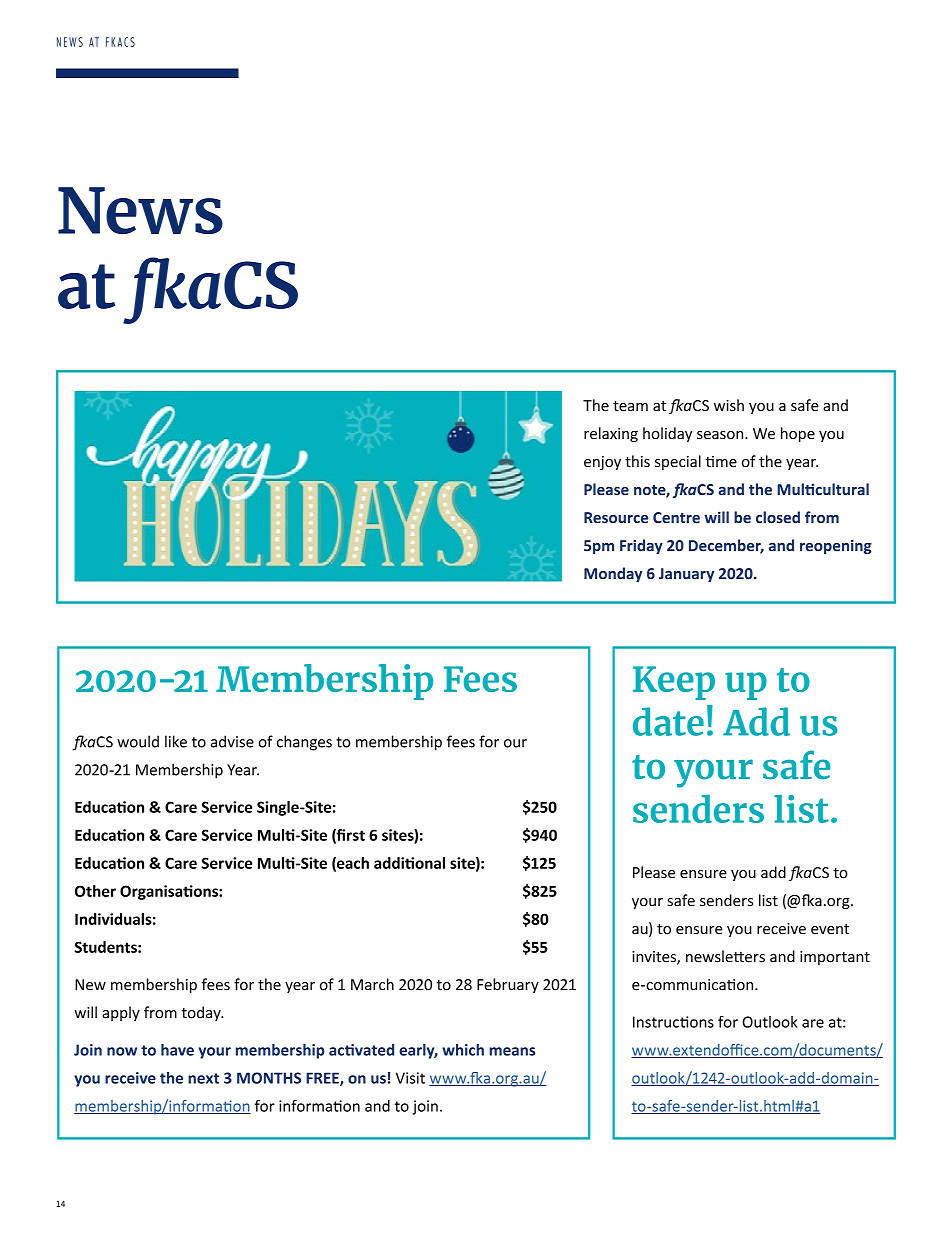 The image size is (952, 1233). Describe the element at coordinates (613, 574) in the image. I see `Monday` at that location.
